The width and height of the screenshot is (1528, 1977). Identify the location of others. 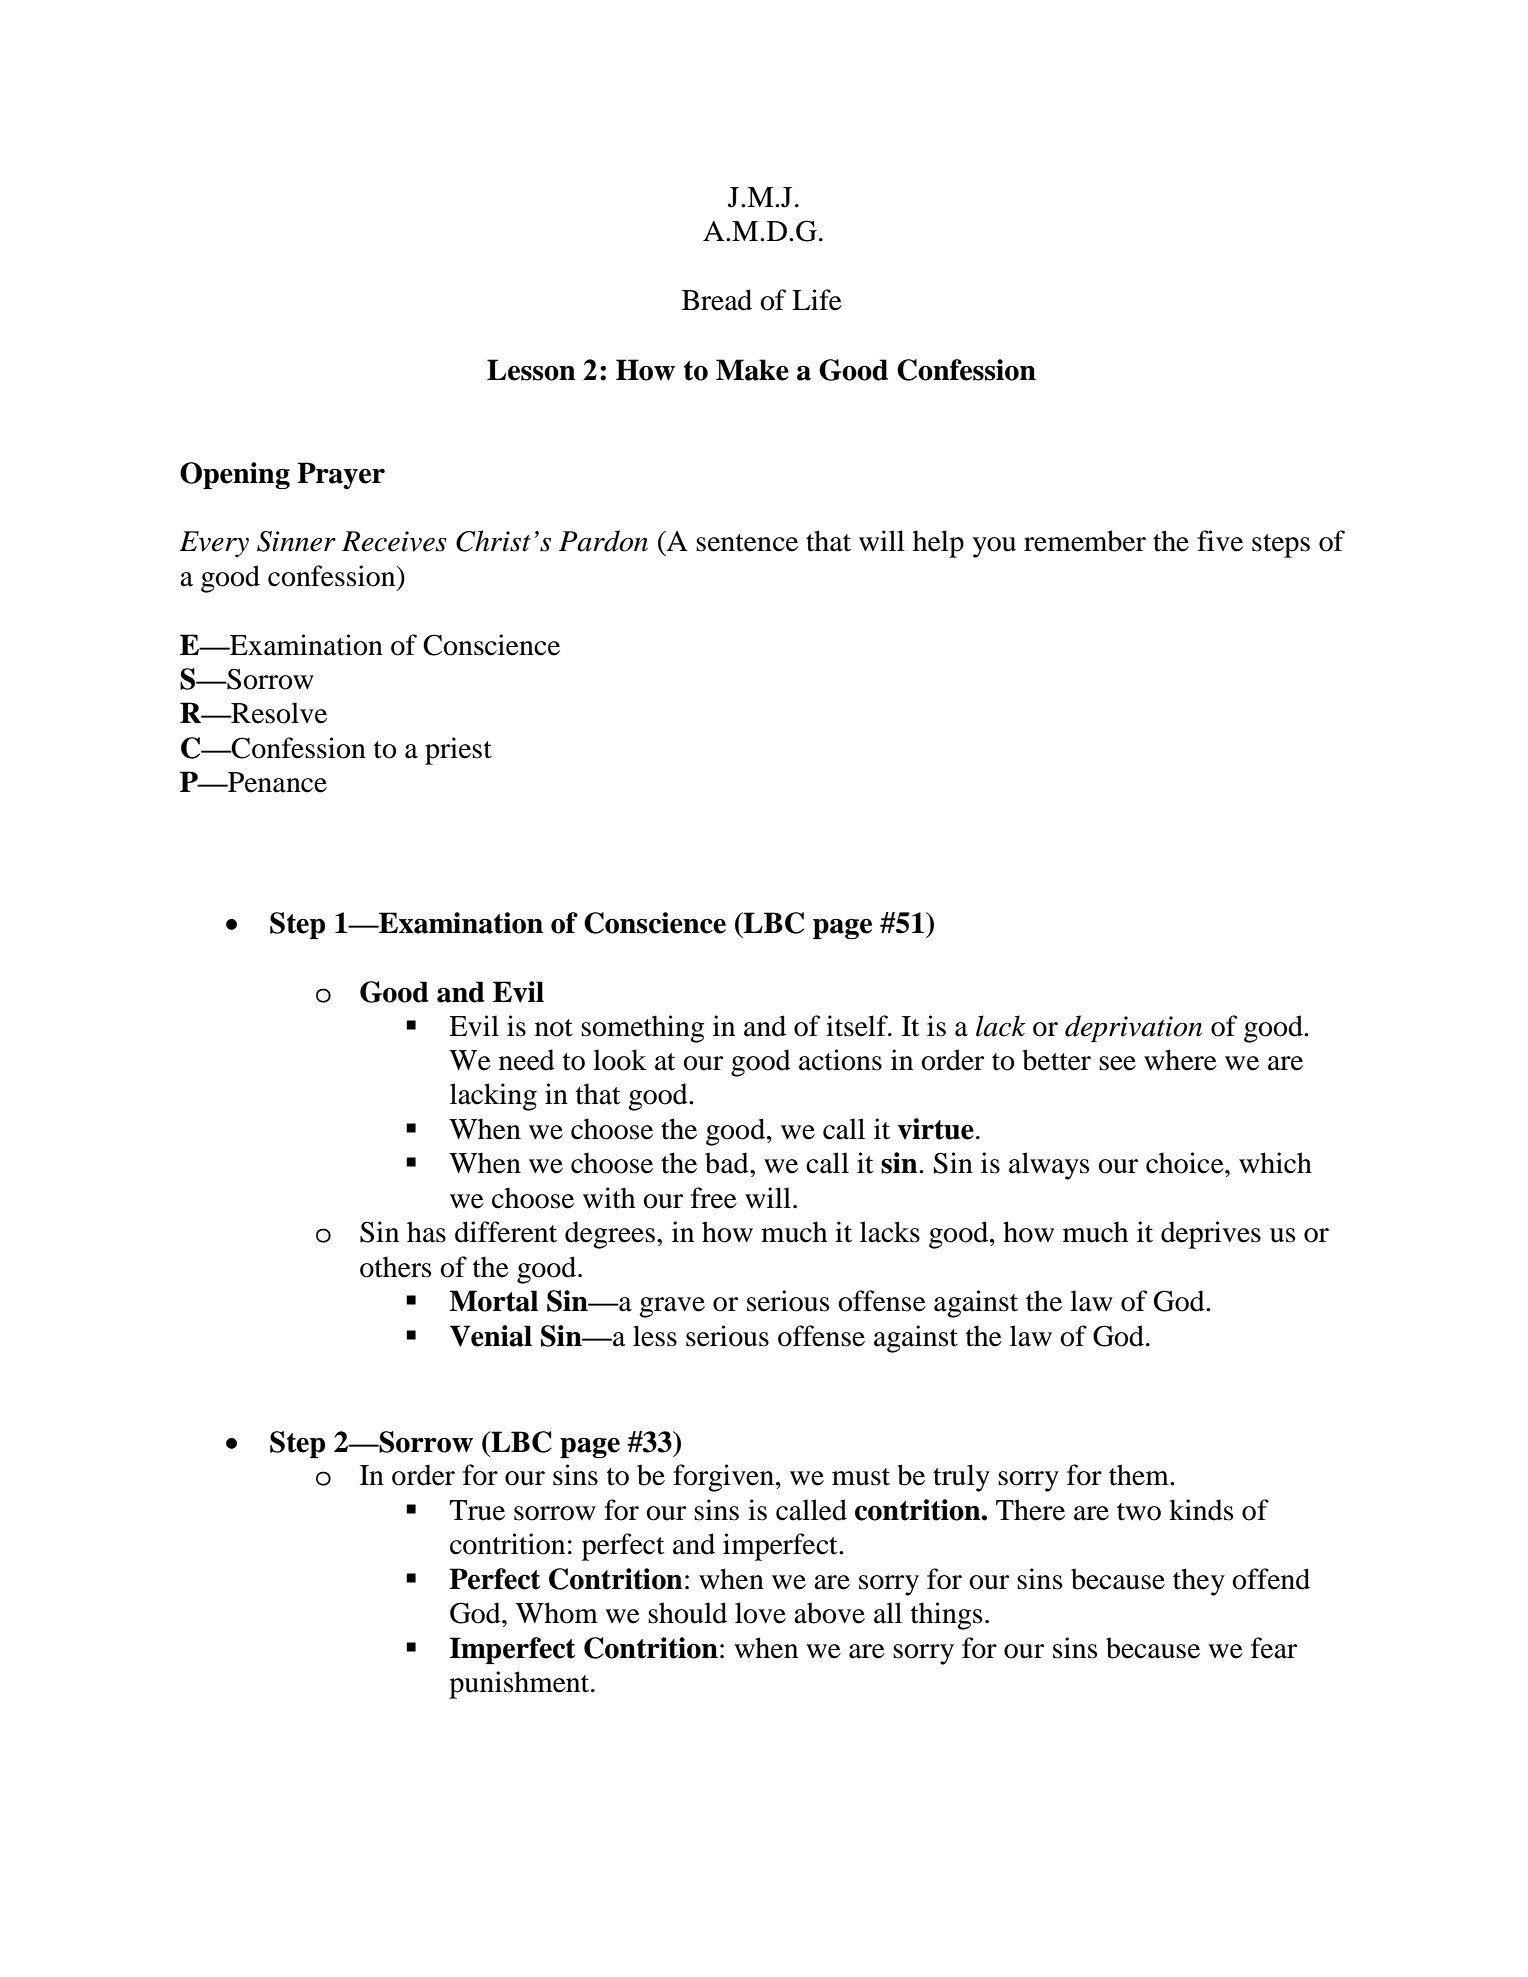
(395, 1267).
